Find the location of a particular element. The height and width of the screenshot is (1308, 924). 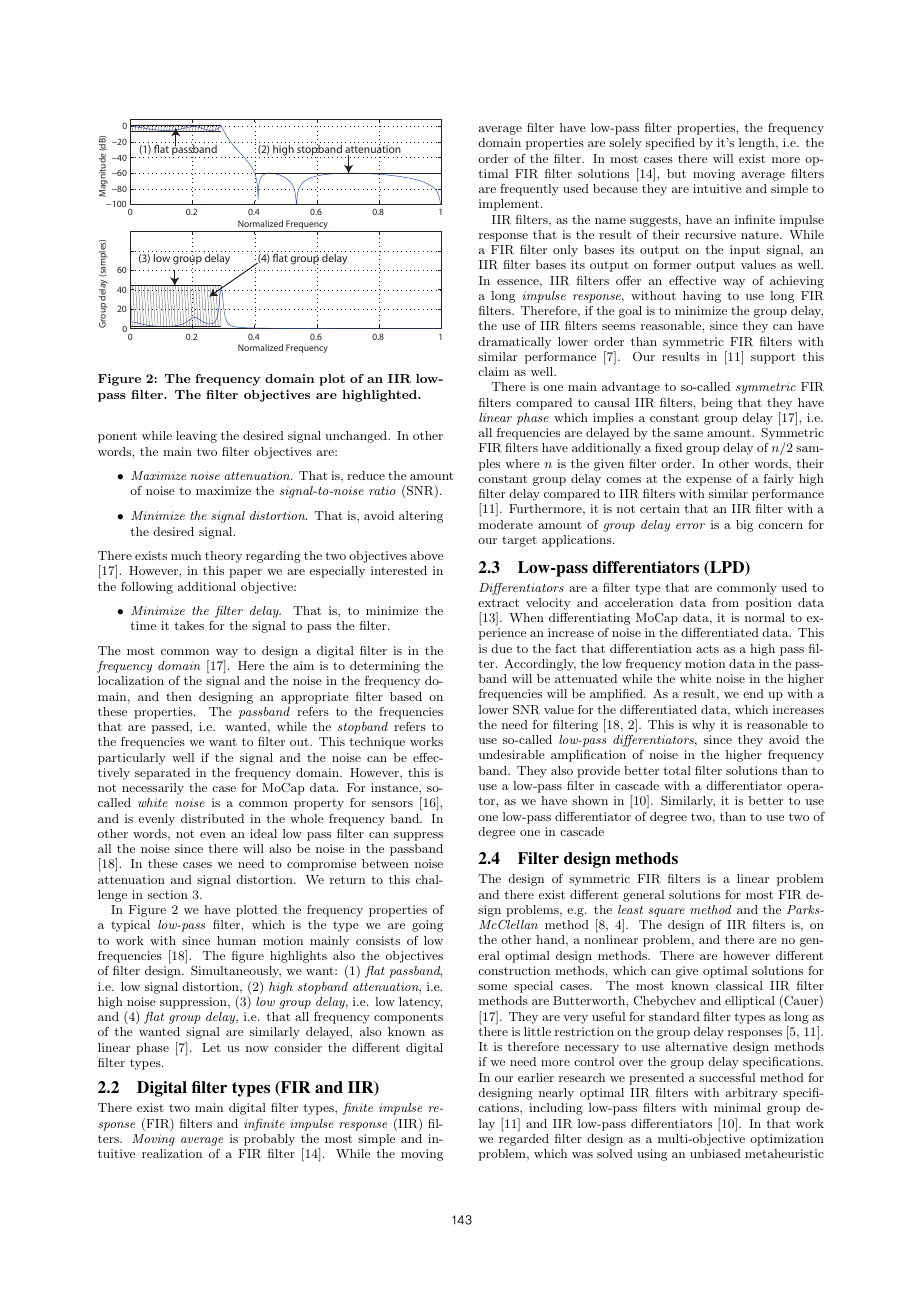

takes is located at coordinates (189, 625).
